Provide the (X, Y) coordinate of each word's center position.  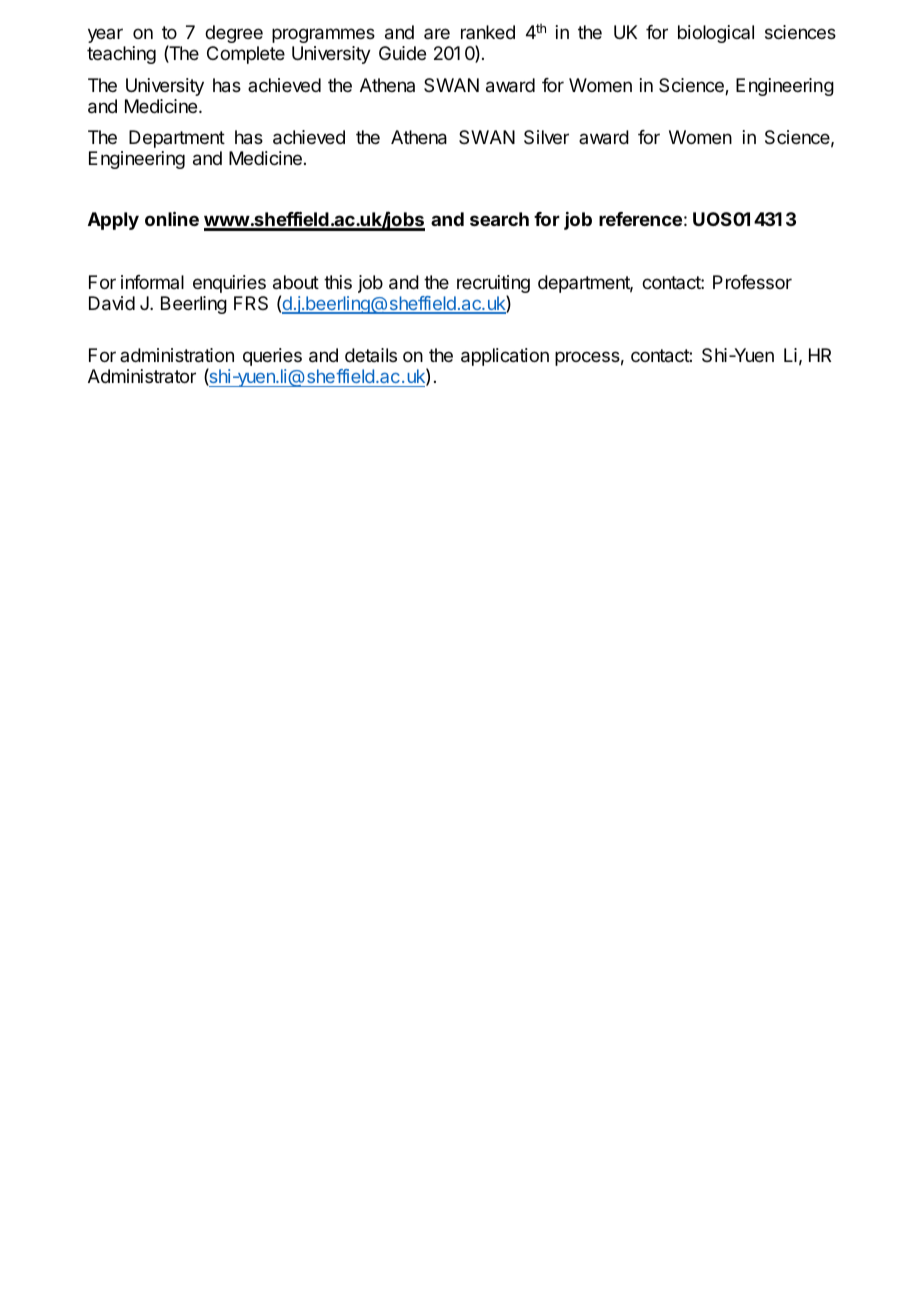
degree (234, 34)
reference (640, 219)
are (437, 33)
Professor (752, 282)
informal (152, 282)
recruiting (493, 285)
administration (177, 355)
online (172, 218)
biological (716, 34)
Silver (546, 137)
